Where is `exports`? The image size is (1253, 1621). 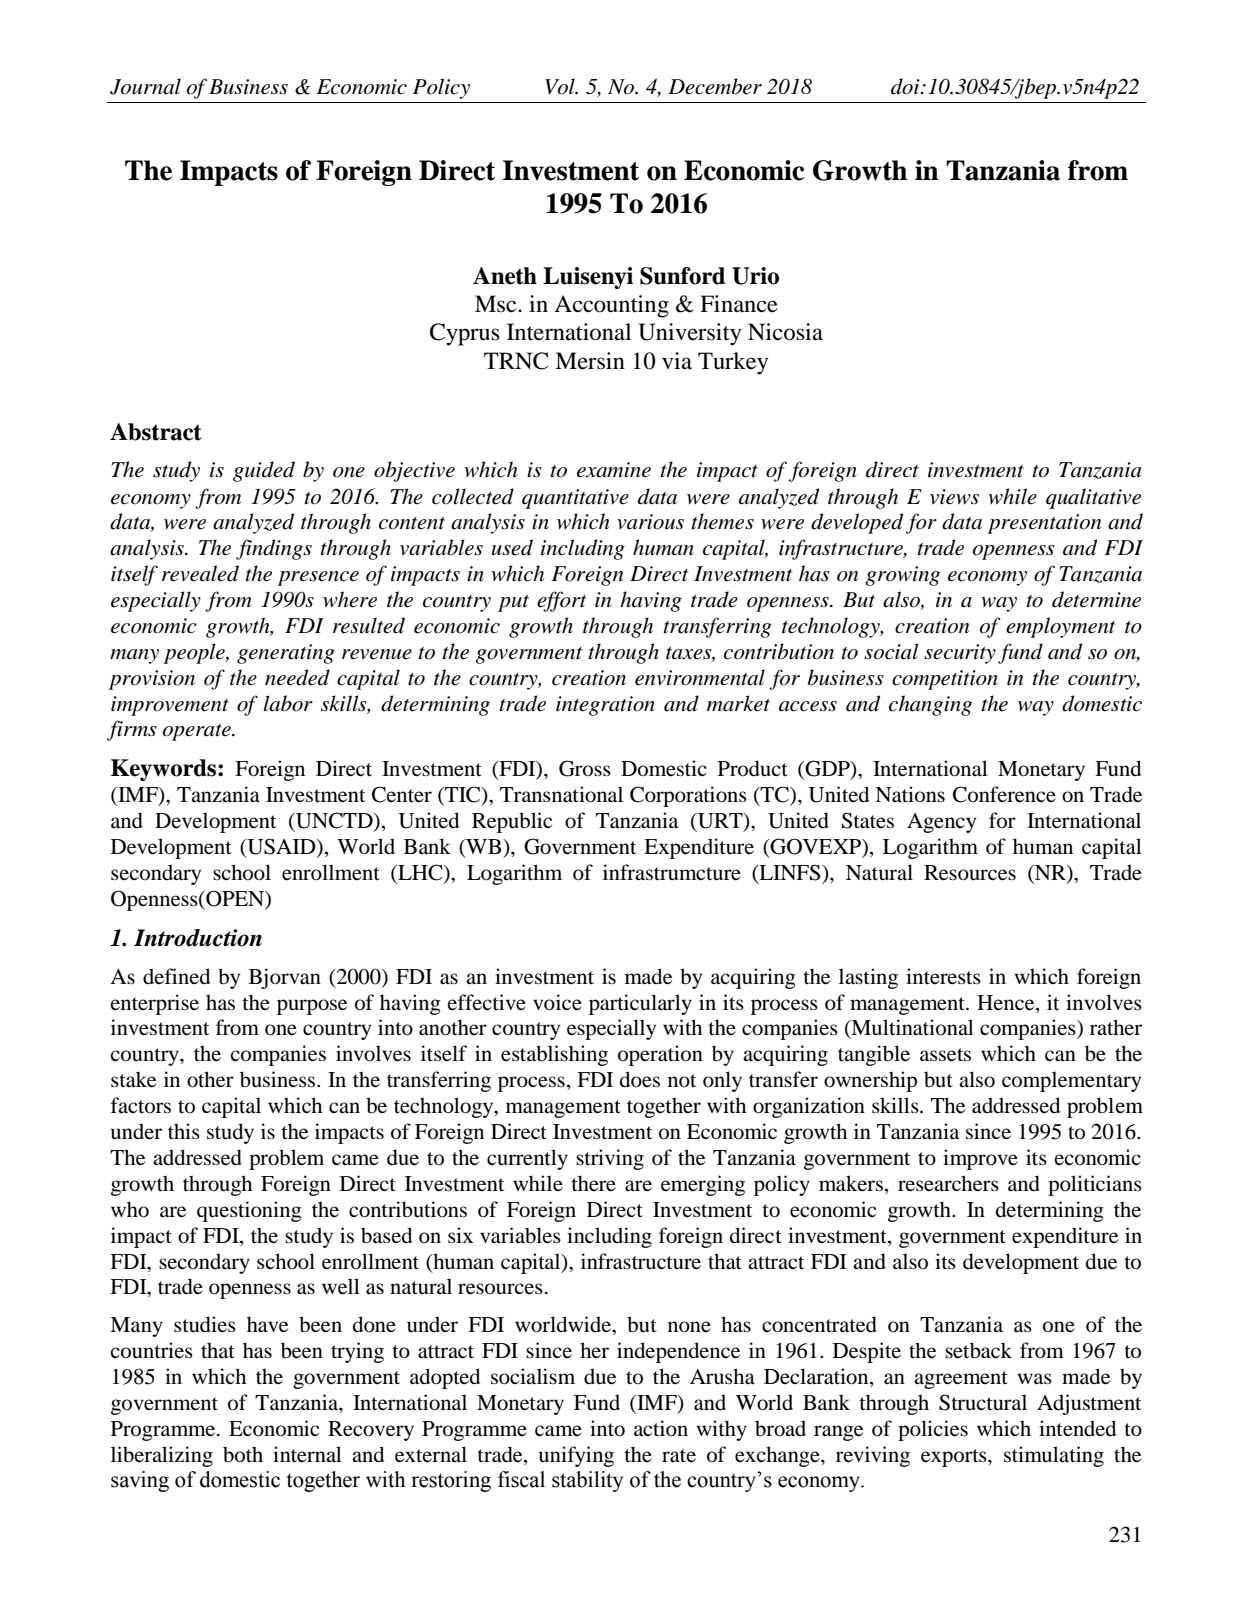
exports is located at coordinates (955, 1458).
